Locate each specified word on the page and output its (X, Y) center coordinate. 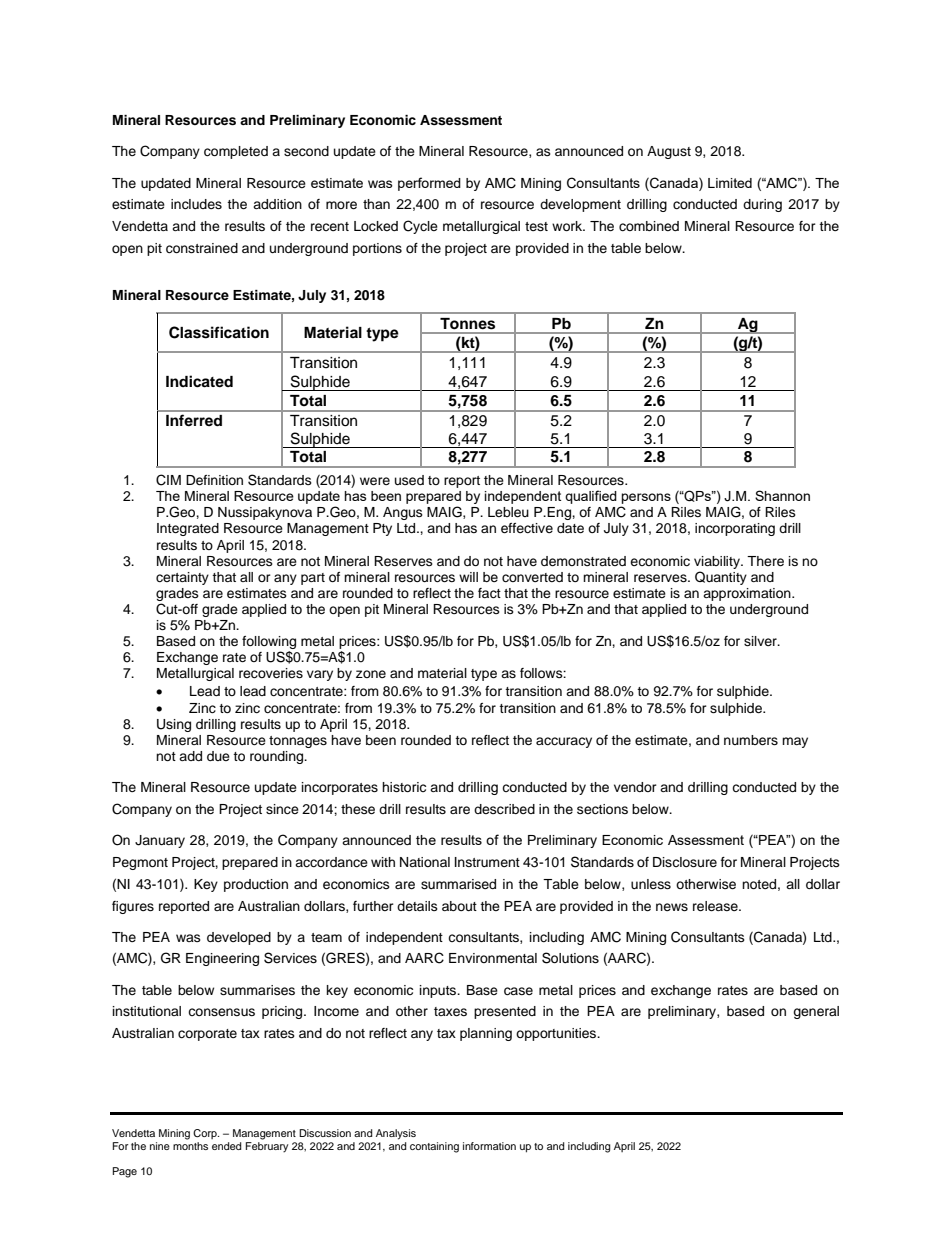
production (256, 885)
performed (429, 184)
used (409, 480)
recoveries (271, 673)
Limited (730, 183)
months (190, 1146)
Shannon (782, 495)
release (716, 906)
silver (761, 641)
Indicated (199, 381)
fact (489, 593)
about (459, 906)
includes (196, 204)
